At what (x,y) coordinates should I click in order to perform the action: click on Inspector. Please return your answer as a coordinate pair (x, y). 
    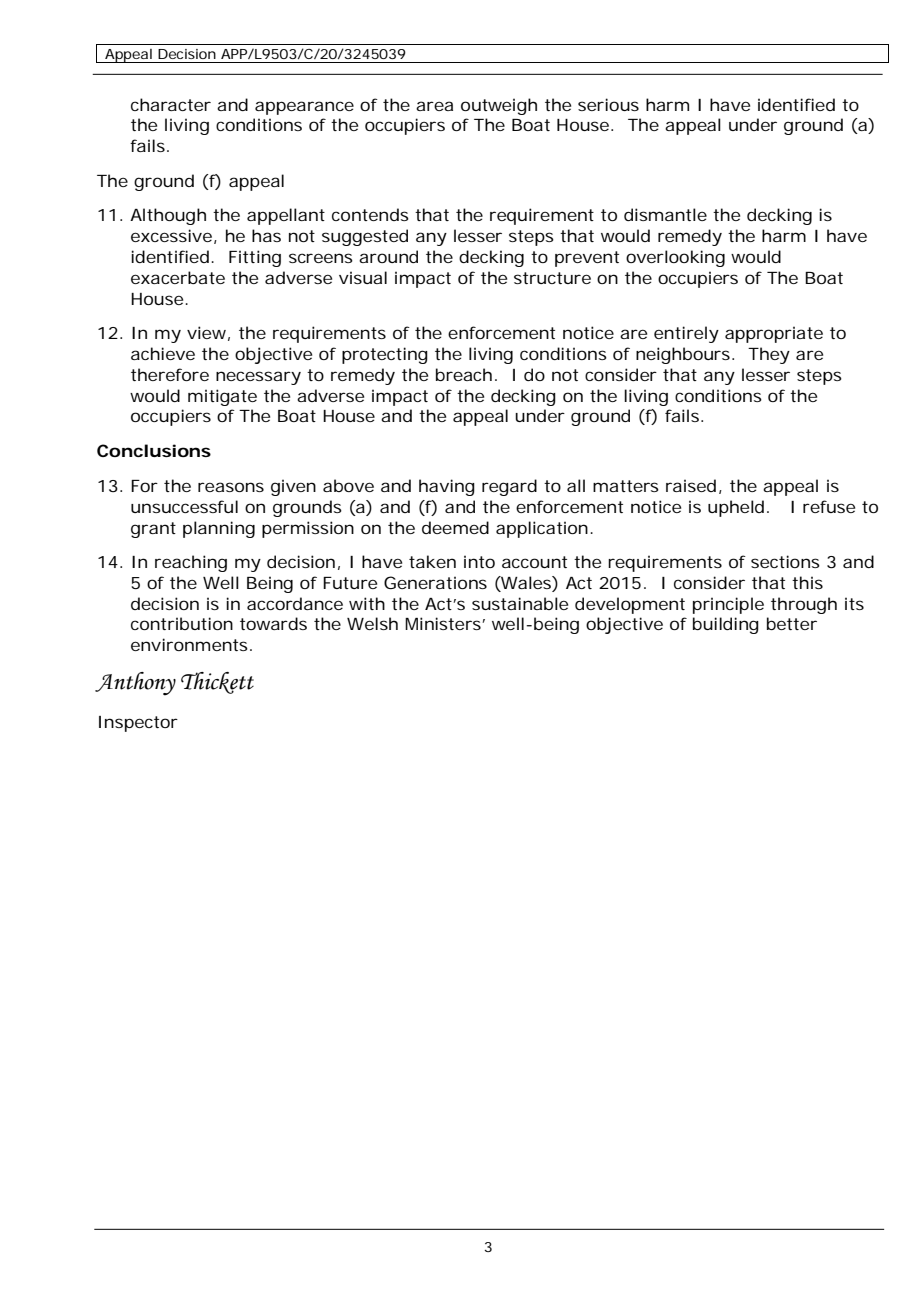
    Looking at the image, I should click on (138, 724).
